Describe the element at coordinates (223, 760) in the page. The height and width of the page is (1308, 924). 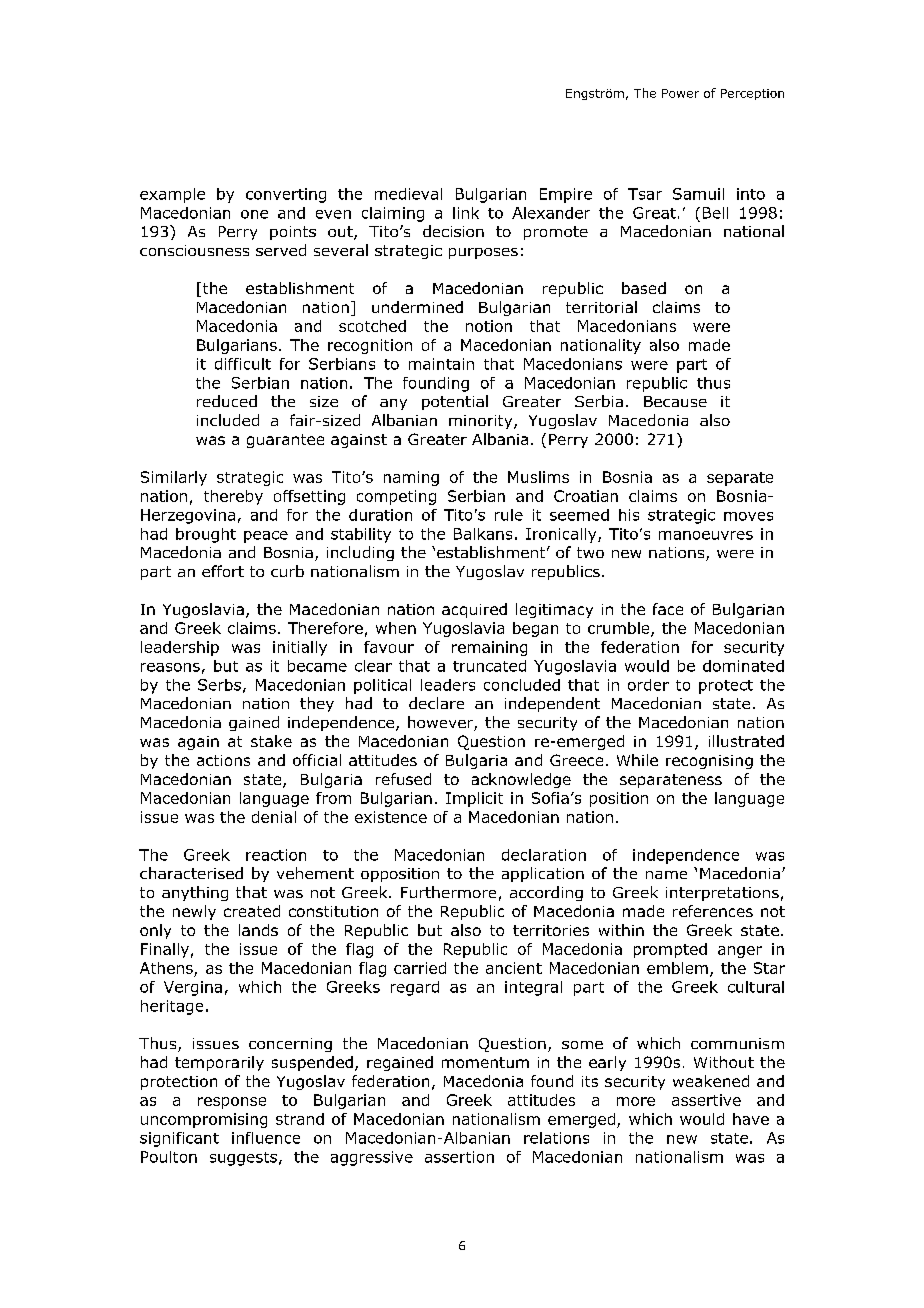
I see `actions` at that location.
